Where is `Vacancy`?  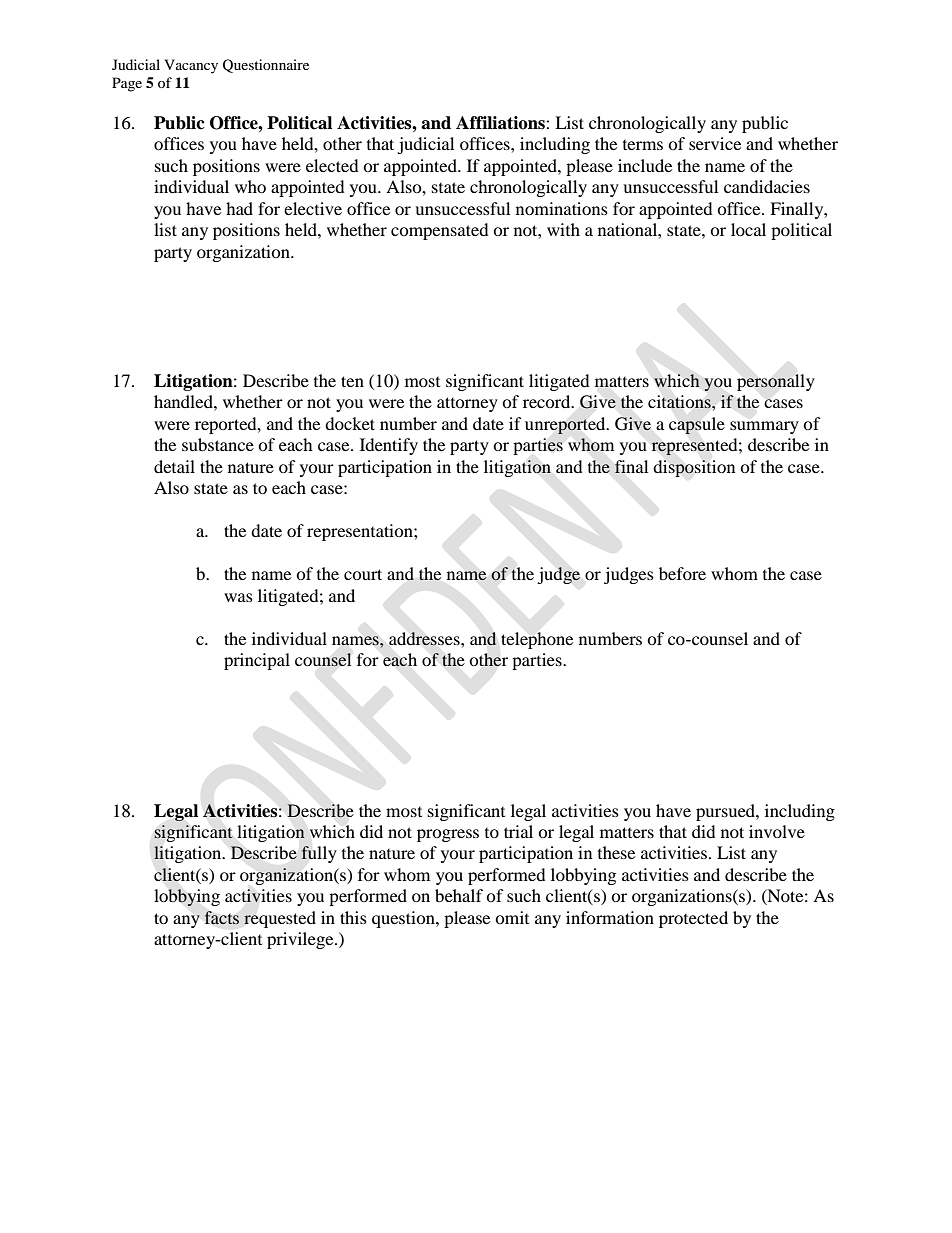
Vacancy is located at coordinates (191, 66).
